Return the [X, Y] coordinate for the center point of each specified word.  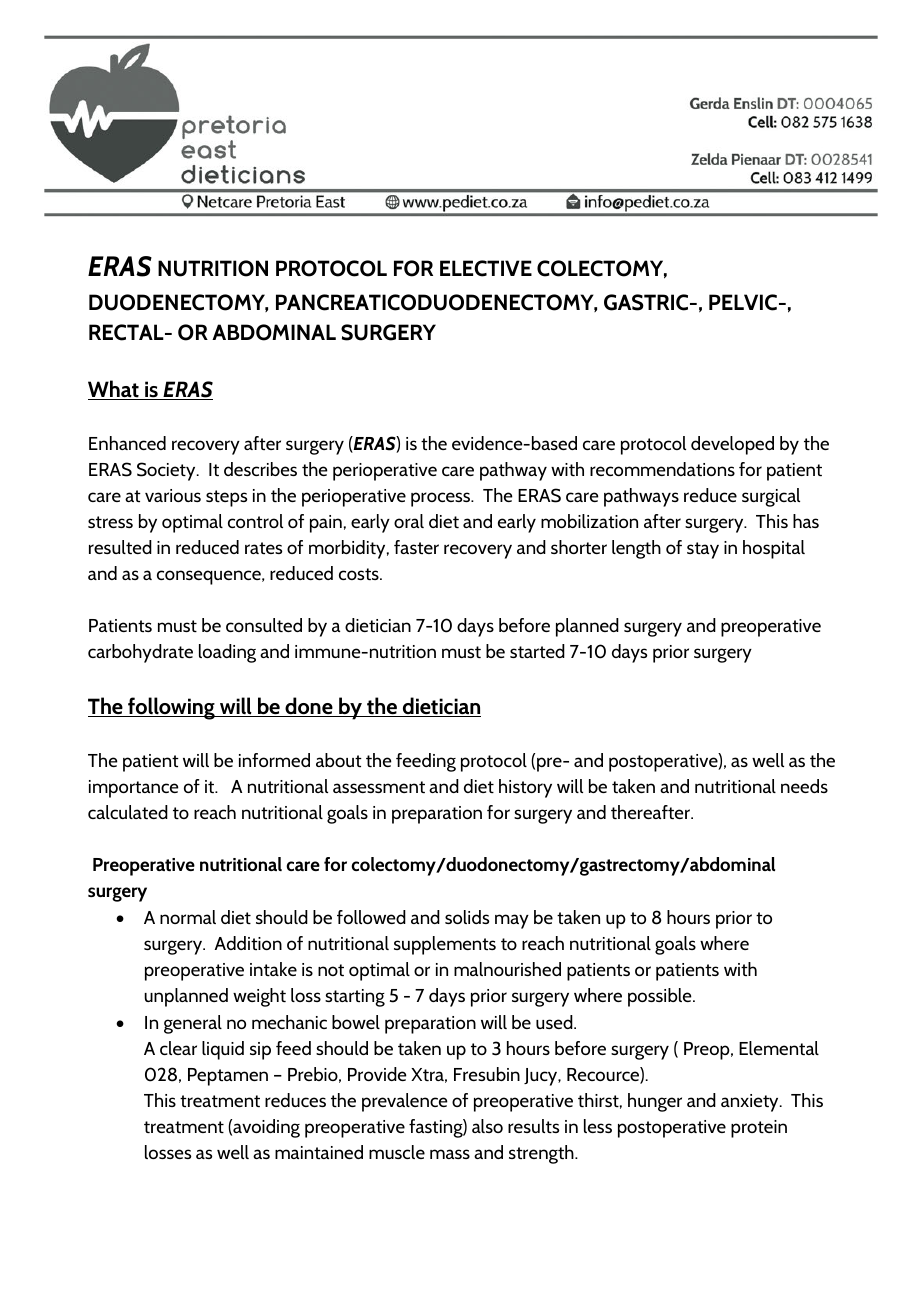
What [114, 390]
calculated [128, 812]
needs [804, 786]
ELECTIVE [486, 268]
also [487, 1126]
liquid [223, 1050]
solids [467, 917]
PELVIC [743, 302]
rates [263, 548]
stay [703, 550]
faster [416, 547]
